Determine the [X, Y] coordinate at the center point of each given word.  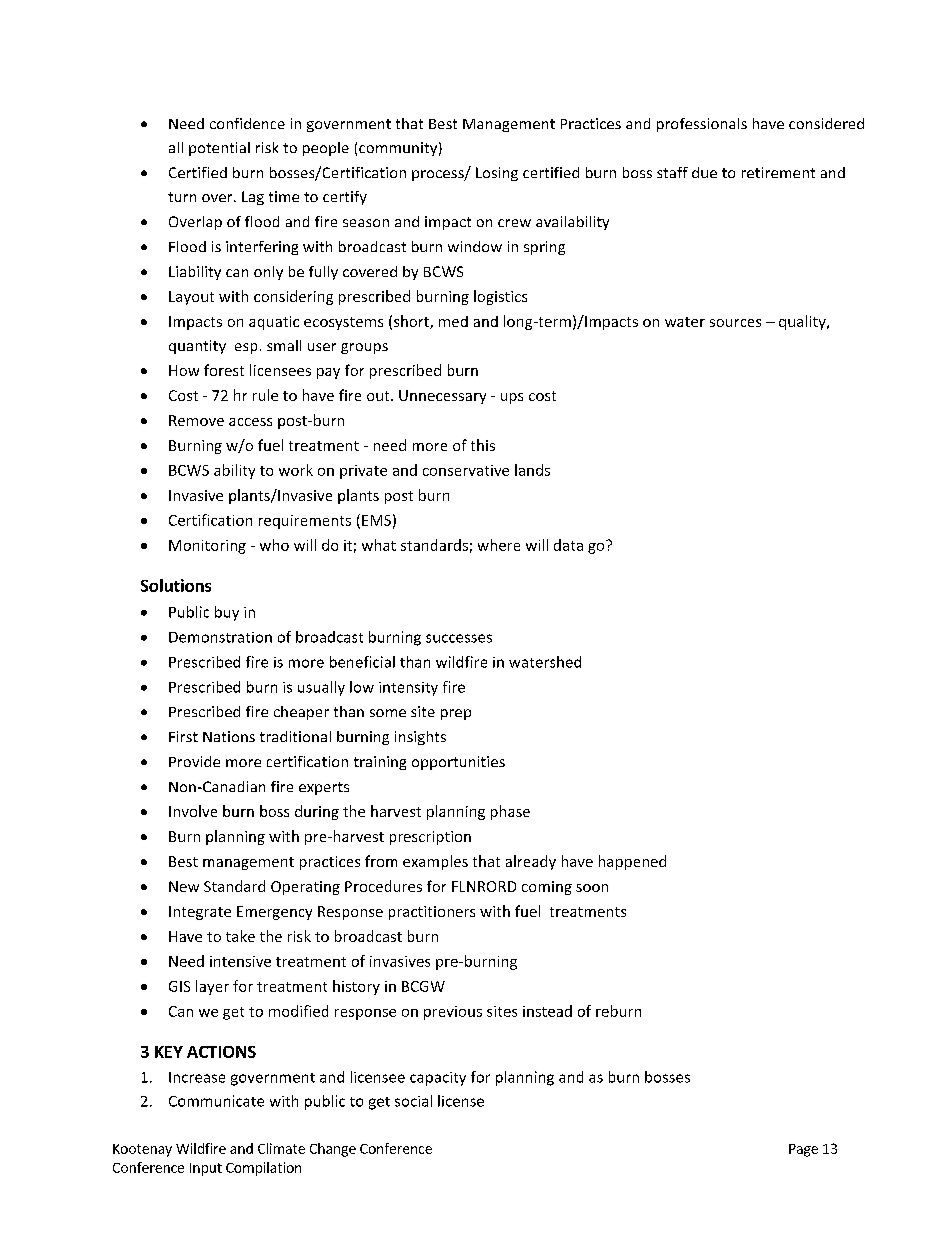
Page [803, 1150]
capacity [438, 1079]
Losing [497, 174]
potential [219, 149]
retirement [778, 172]
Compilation [263, 1169]
